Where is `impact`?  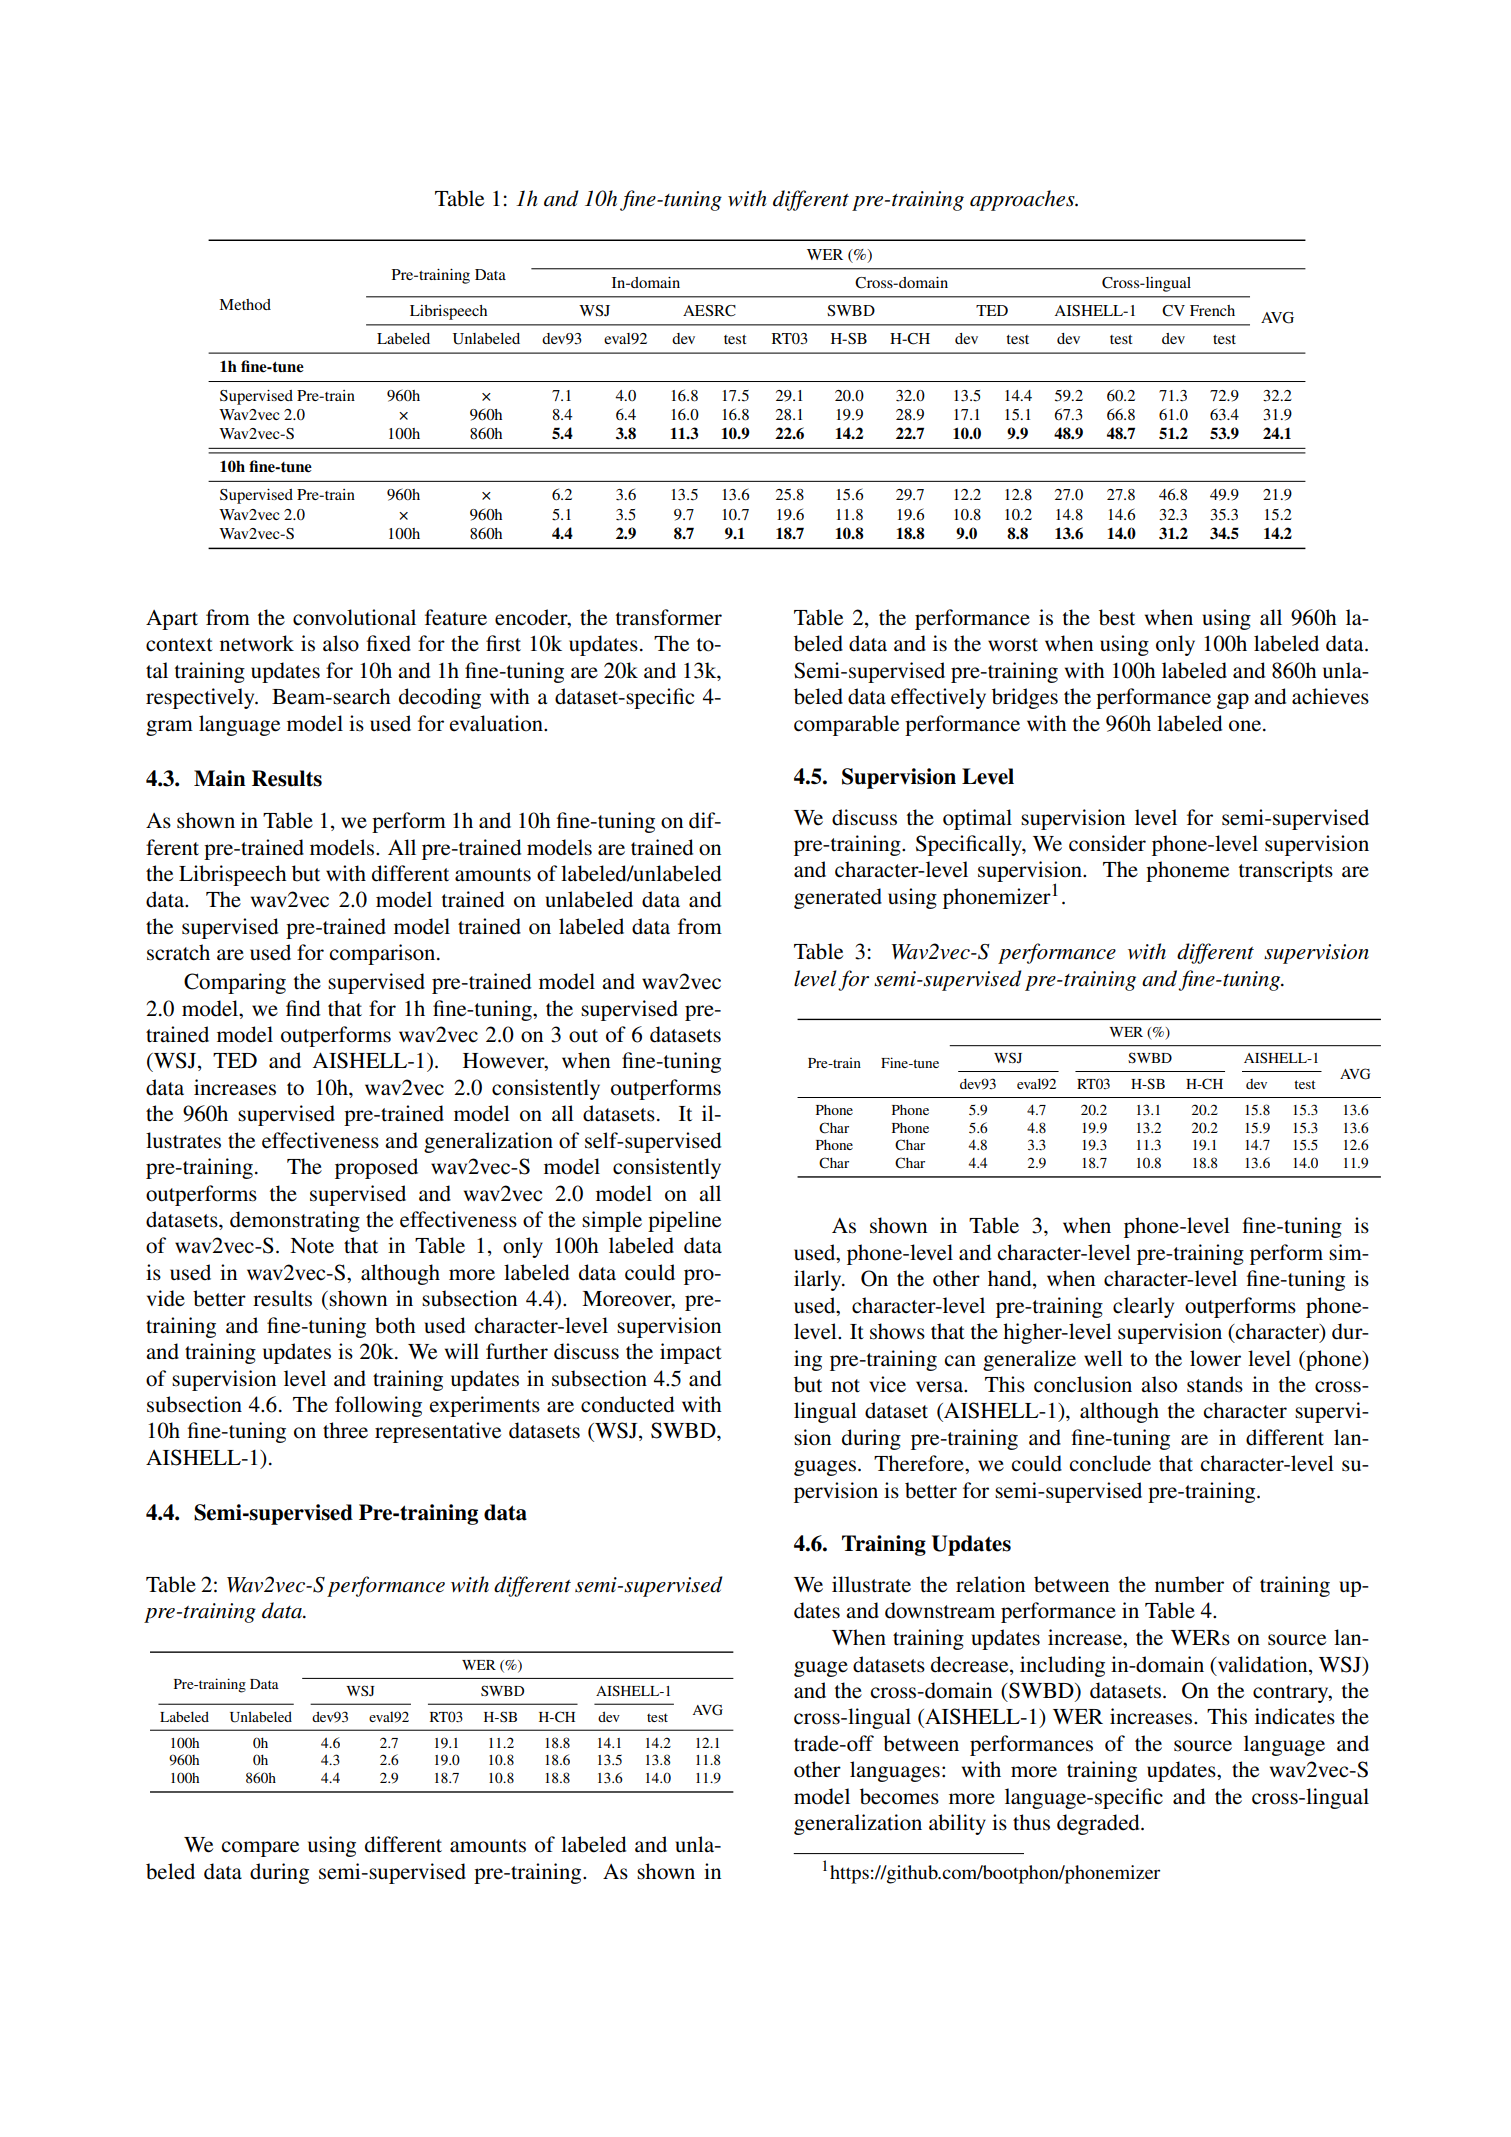
impact is located at coordinates (691, 1353).
